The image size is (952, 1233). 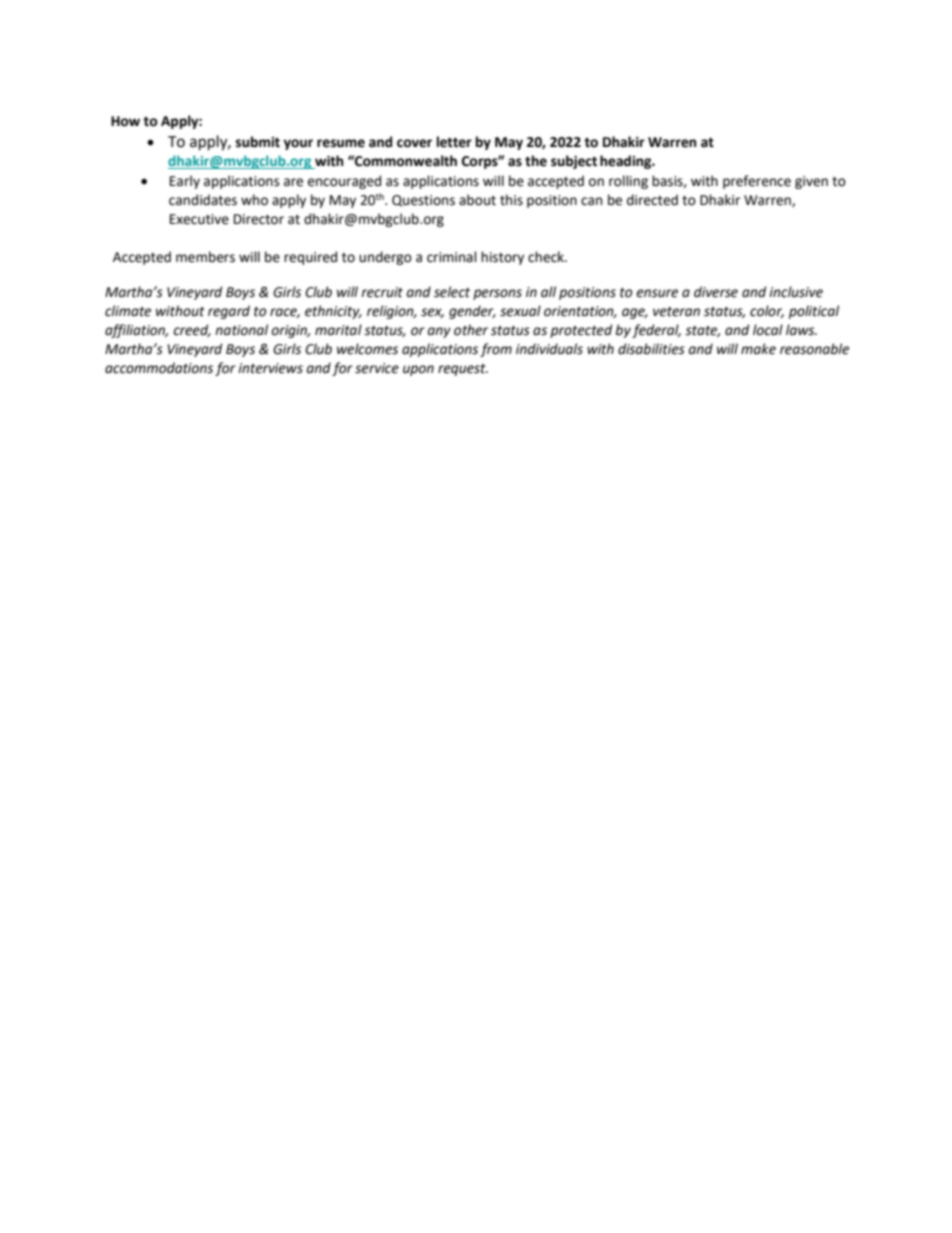 I want to click on directed, so click(x=652, y=200).
